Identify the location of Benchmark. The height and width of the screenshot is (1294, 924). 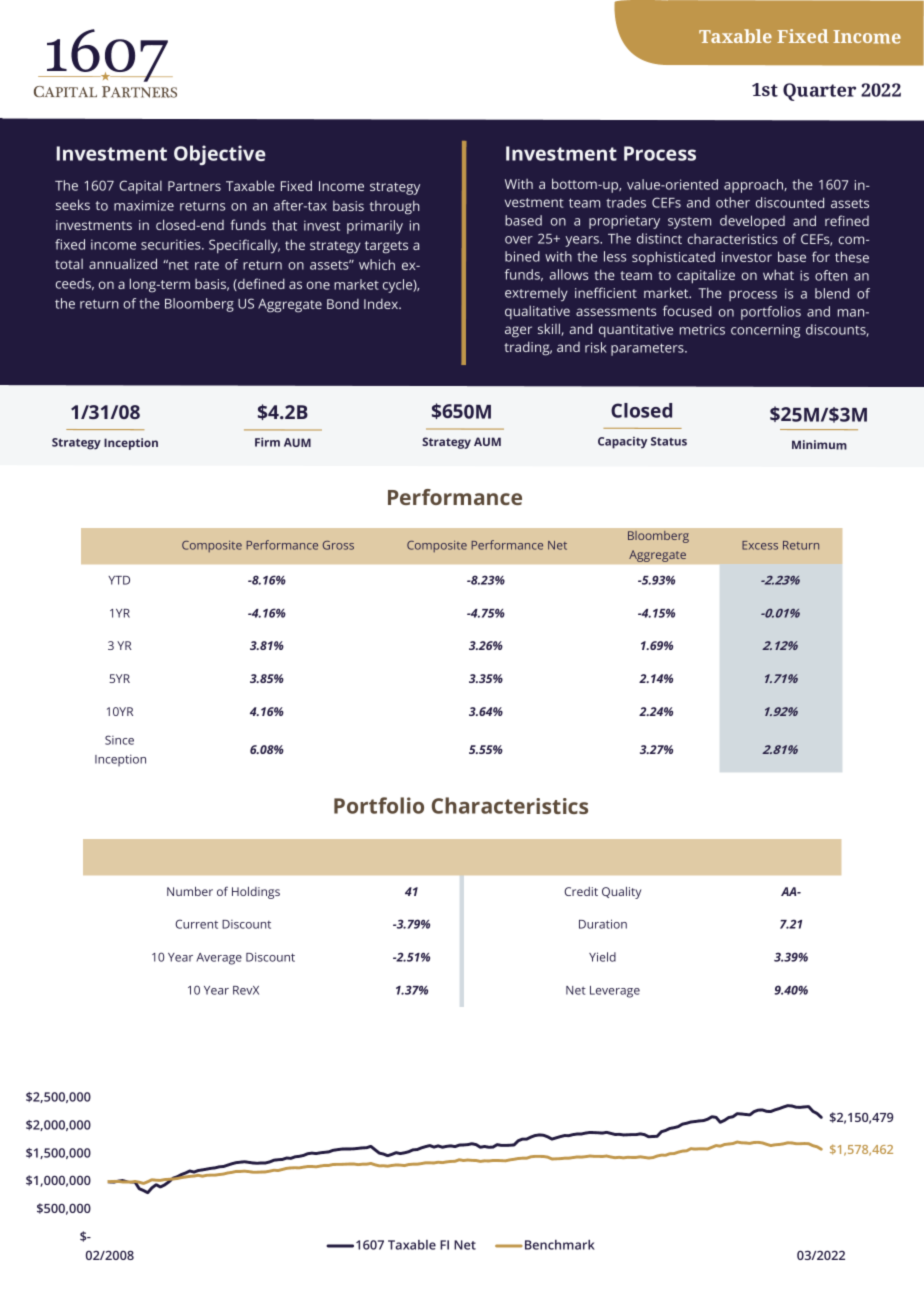
(558, 1245).
